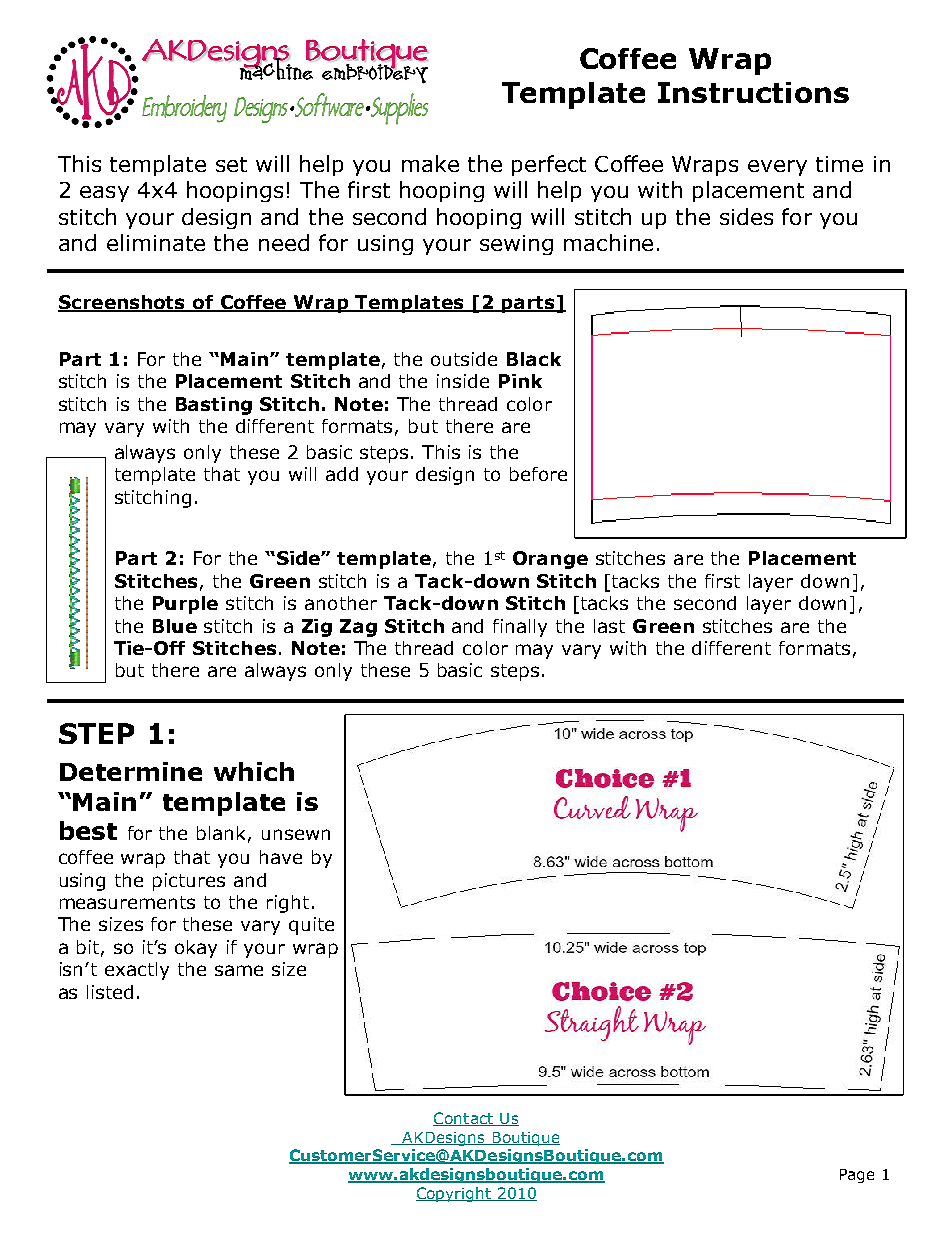 The height and width of the image is (1233, 952). Describe the element at coordinates (464, 1119) in the image. I see `Contact` at that location.
